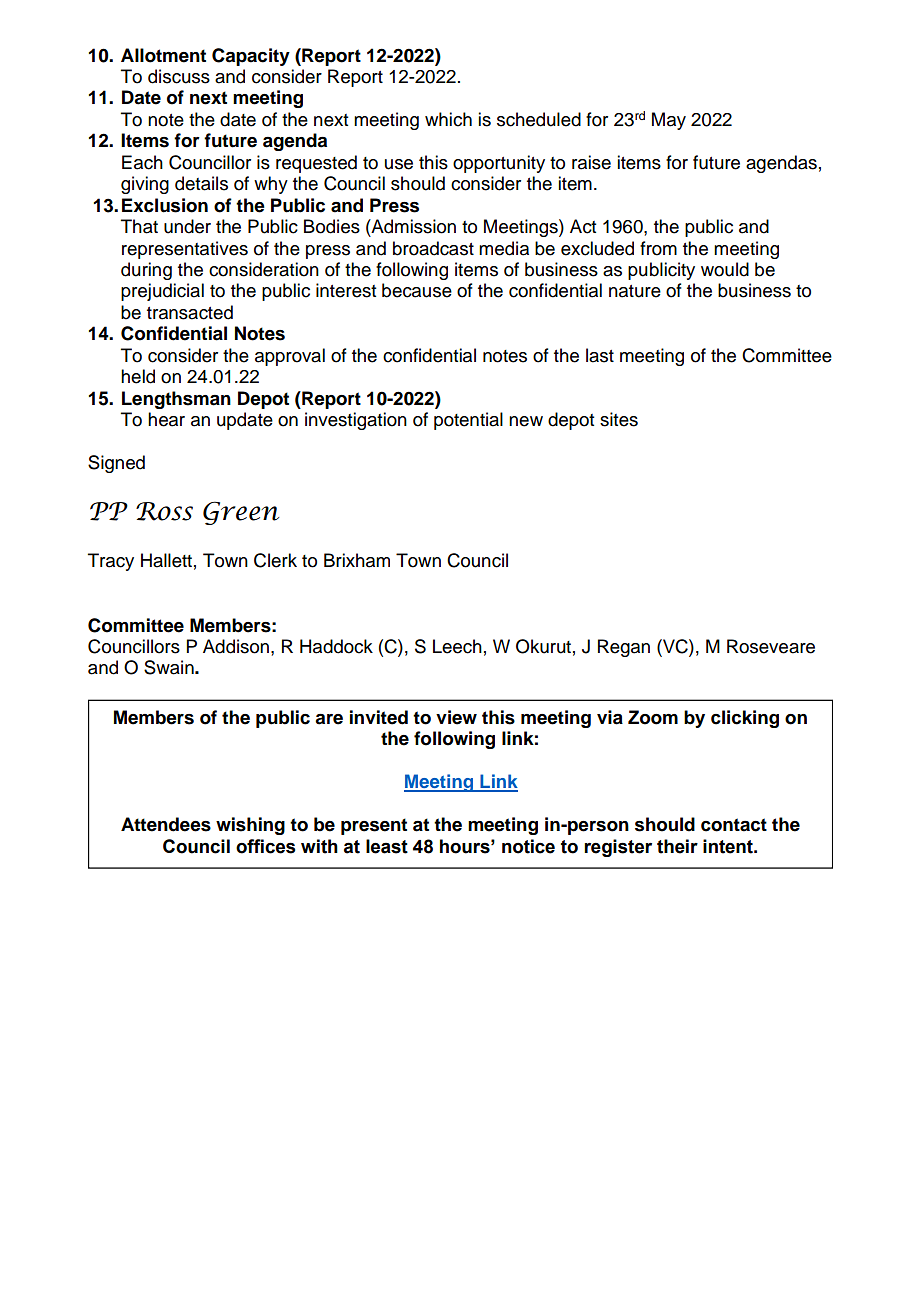 The height and width of the screenshot is (1308, 924). I want to click on broadcast, so click(433, 248).
